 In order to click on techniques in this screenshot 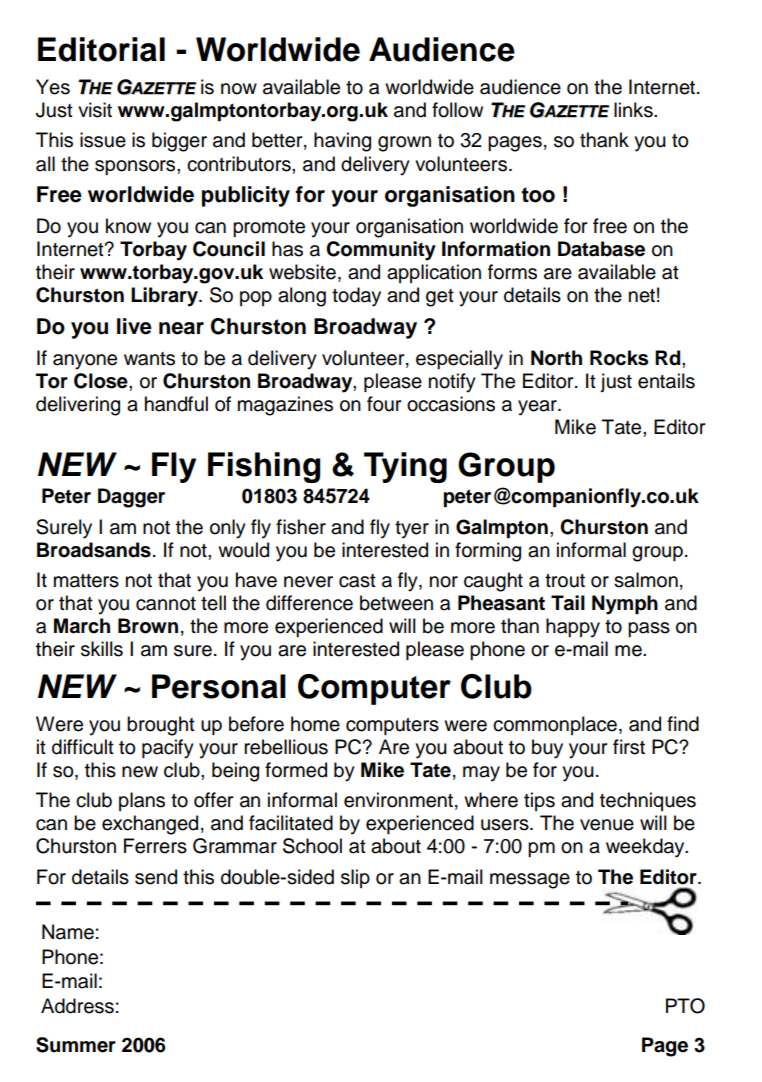, I will do `click(648, 801)`.
